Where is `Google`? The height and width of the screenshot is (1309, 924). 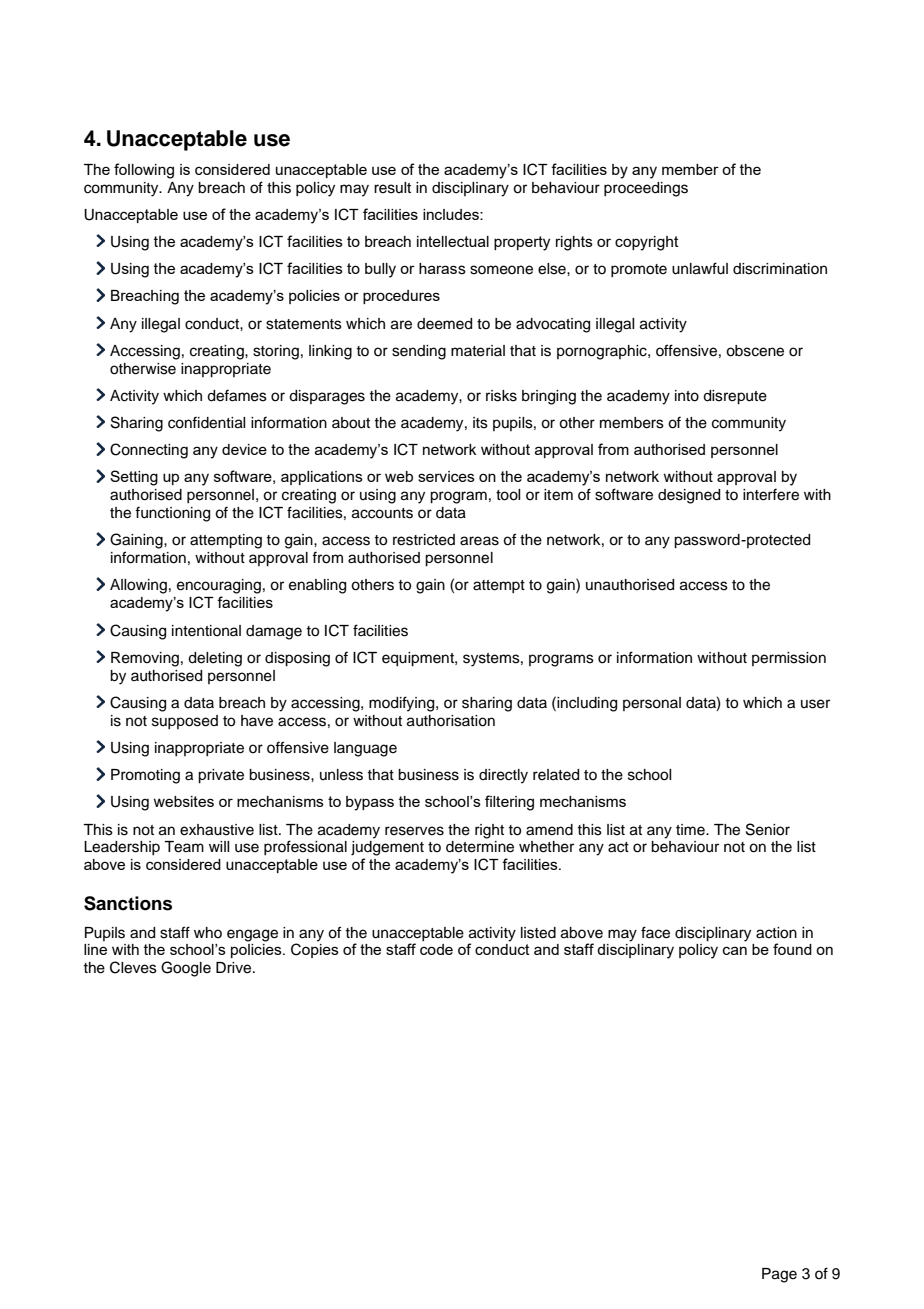 Google is located at coordinates (186, 969).
